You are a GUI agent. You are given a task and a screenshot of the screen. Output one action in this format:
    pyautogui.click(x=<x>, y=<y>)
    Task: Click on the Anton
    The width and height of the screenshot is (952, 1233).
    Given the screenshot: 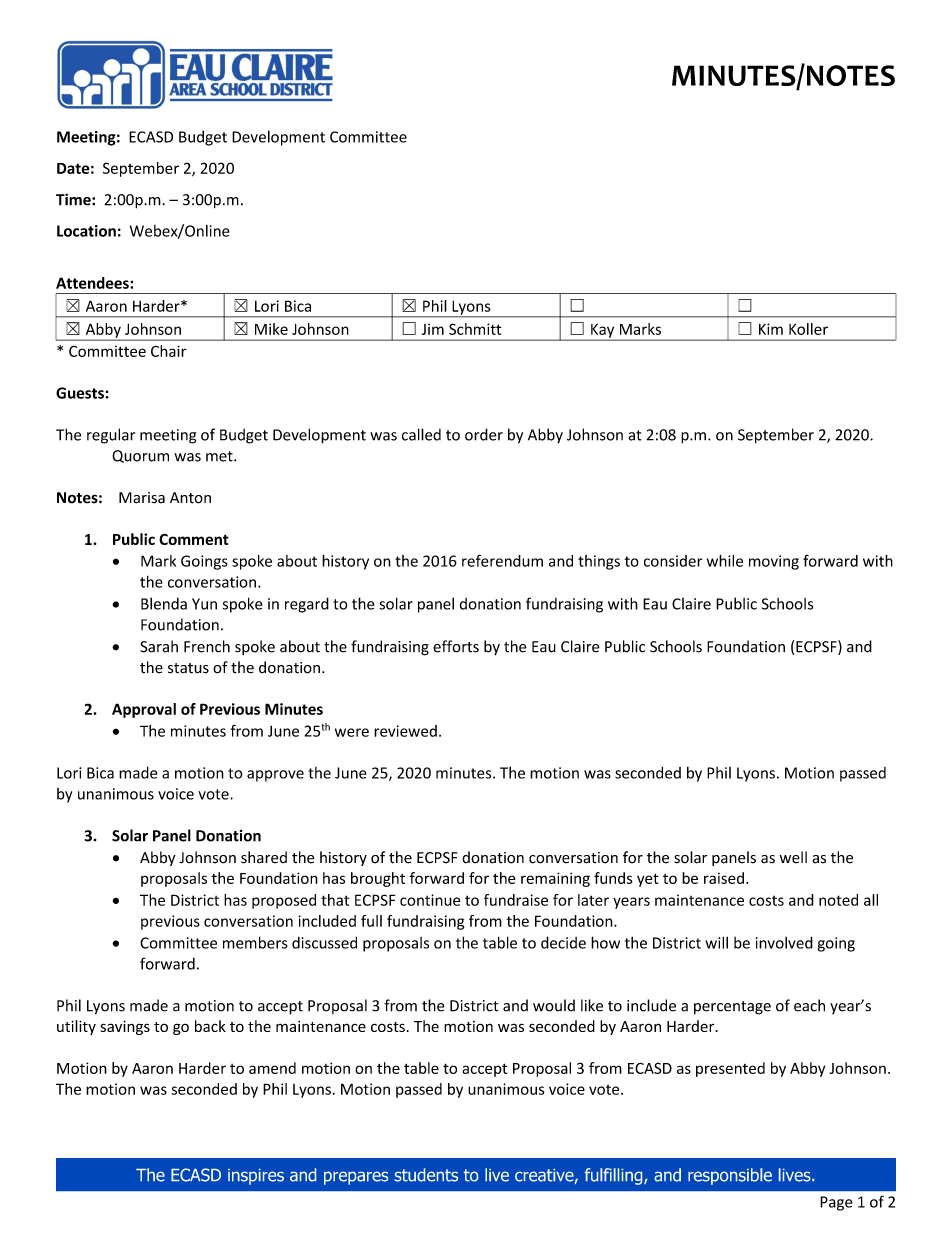 What is the action you would take?
    pyautogui.click(x=190, y=498)
